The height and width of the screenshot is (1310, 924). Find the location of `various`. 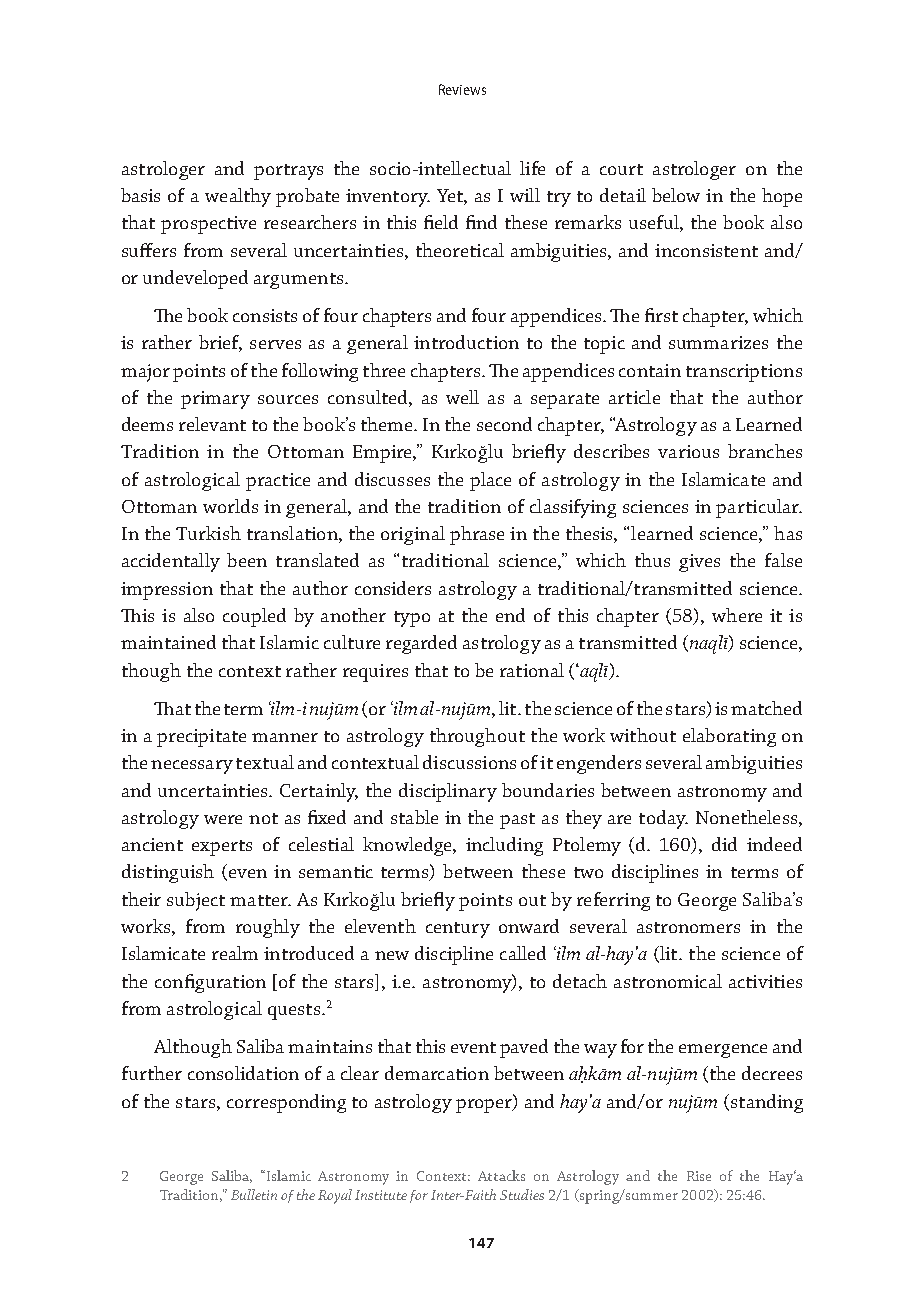

various is located at coordinates (688, 451).
